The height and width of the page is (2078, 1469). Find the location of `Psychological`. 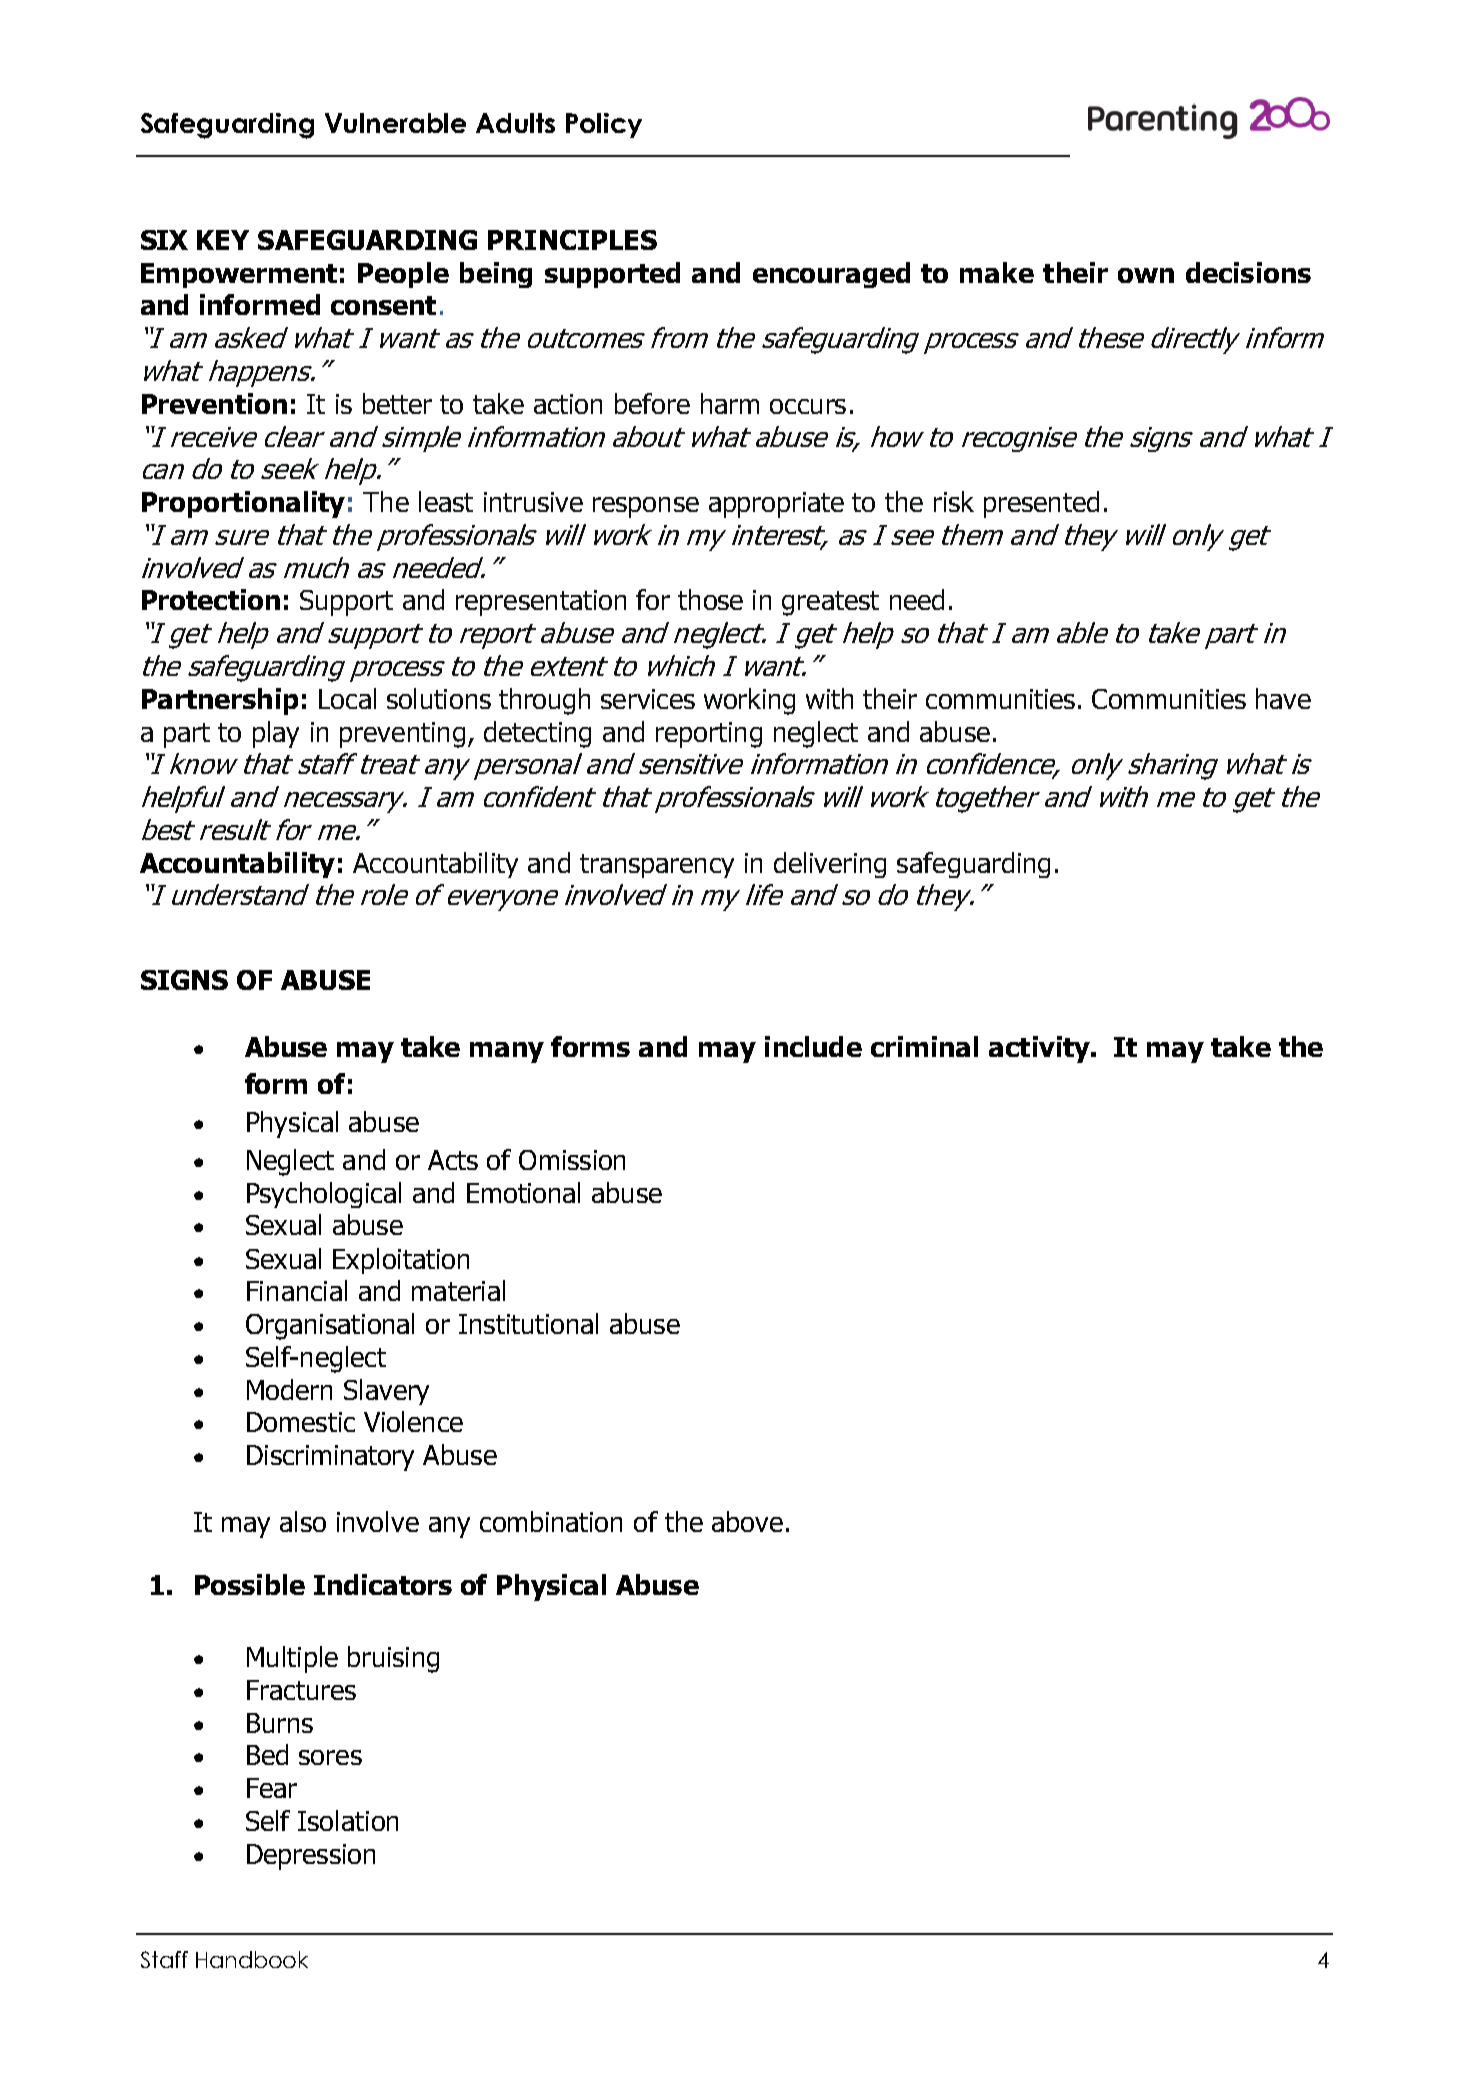

Psychological is located at coordinates (324, 1195).
